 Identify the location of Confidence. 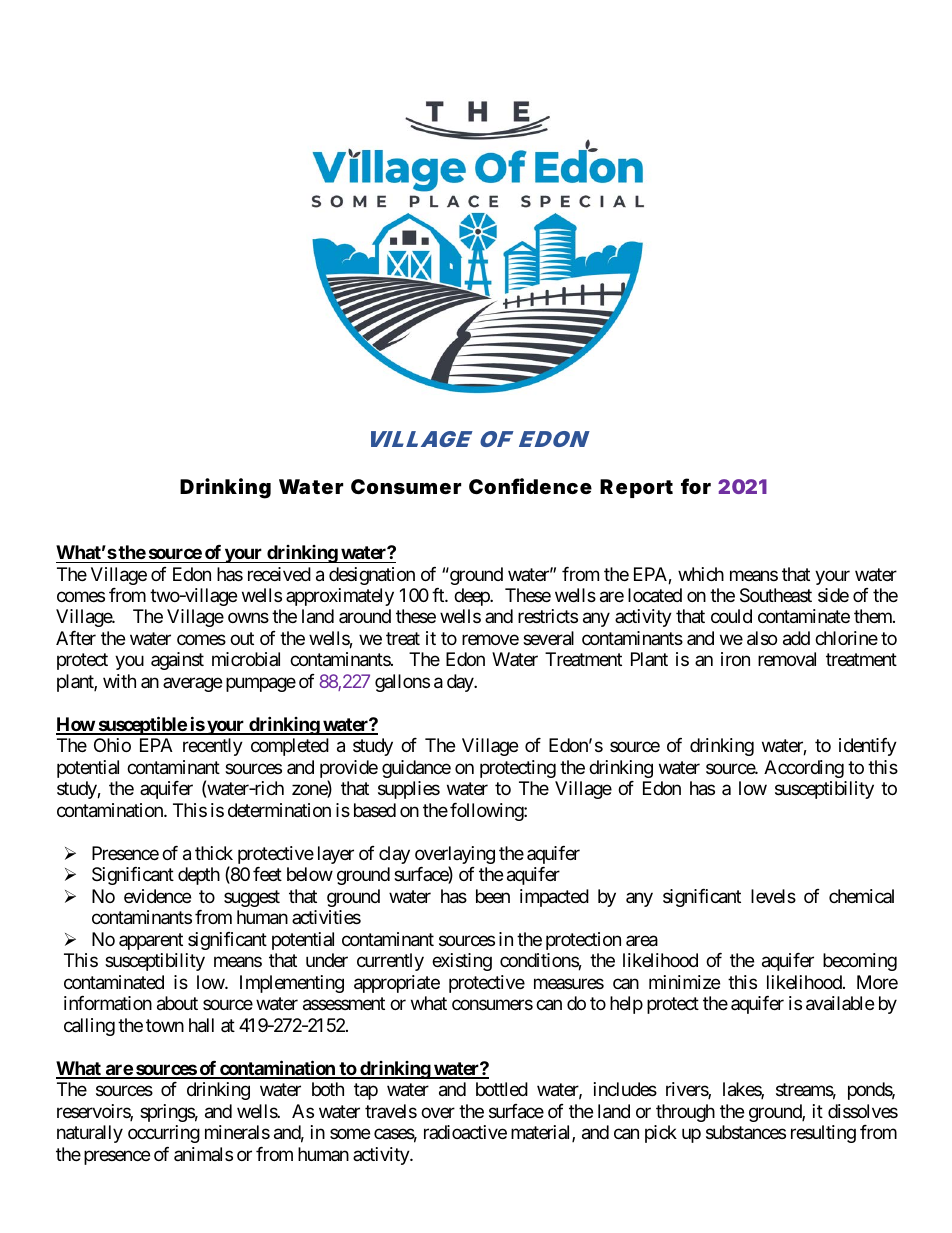
(530, 486).
